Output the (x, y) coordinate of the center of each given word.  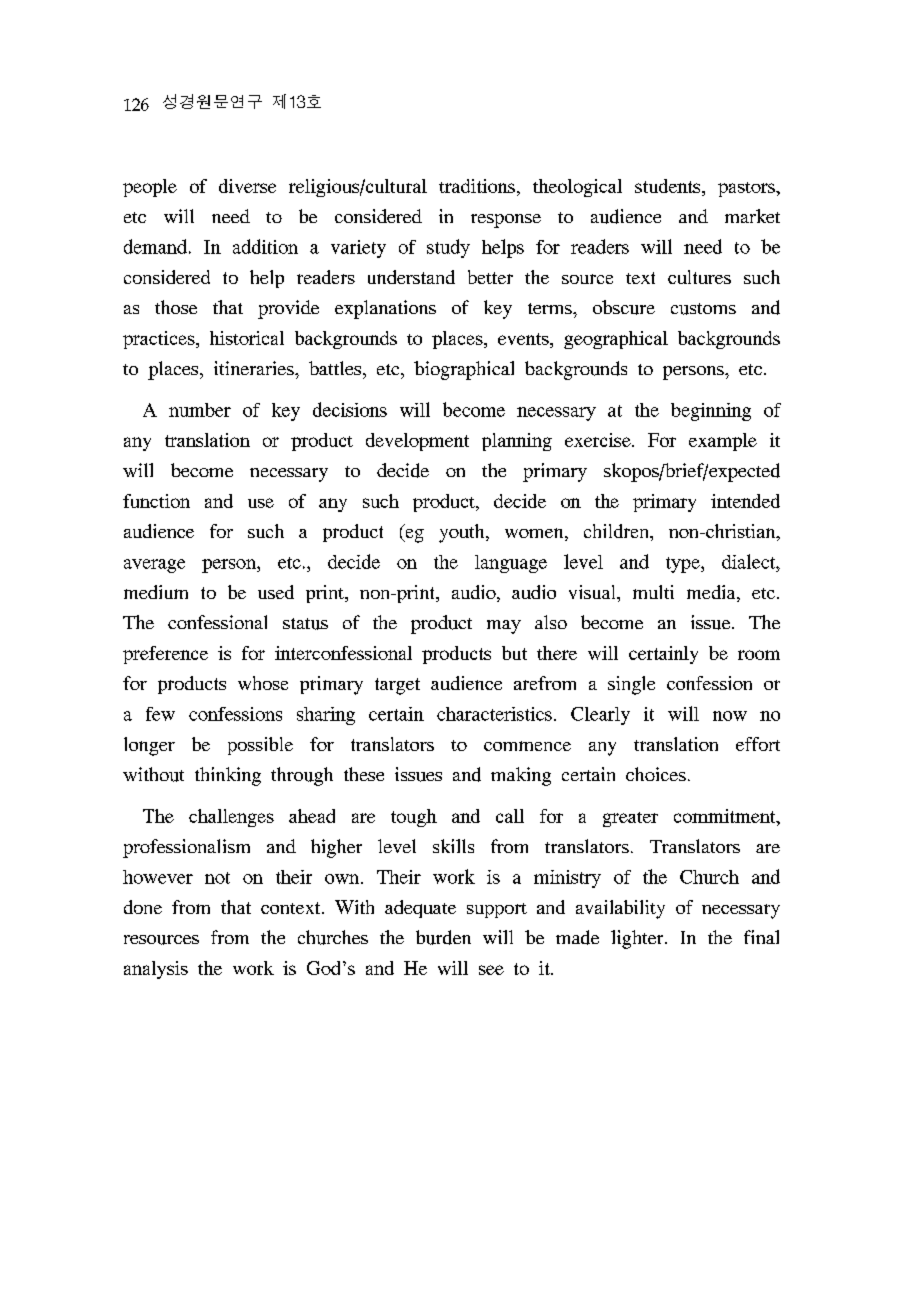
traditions (478, 187)
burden (443, 937)
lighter (638, 939)
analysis (156, 970)
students (669, 187)
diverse (247, 186)
